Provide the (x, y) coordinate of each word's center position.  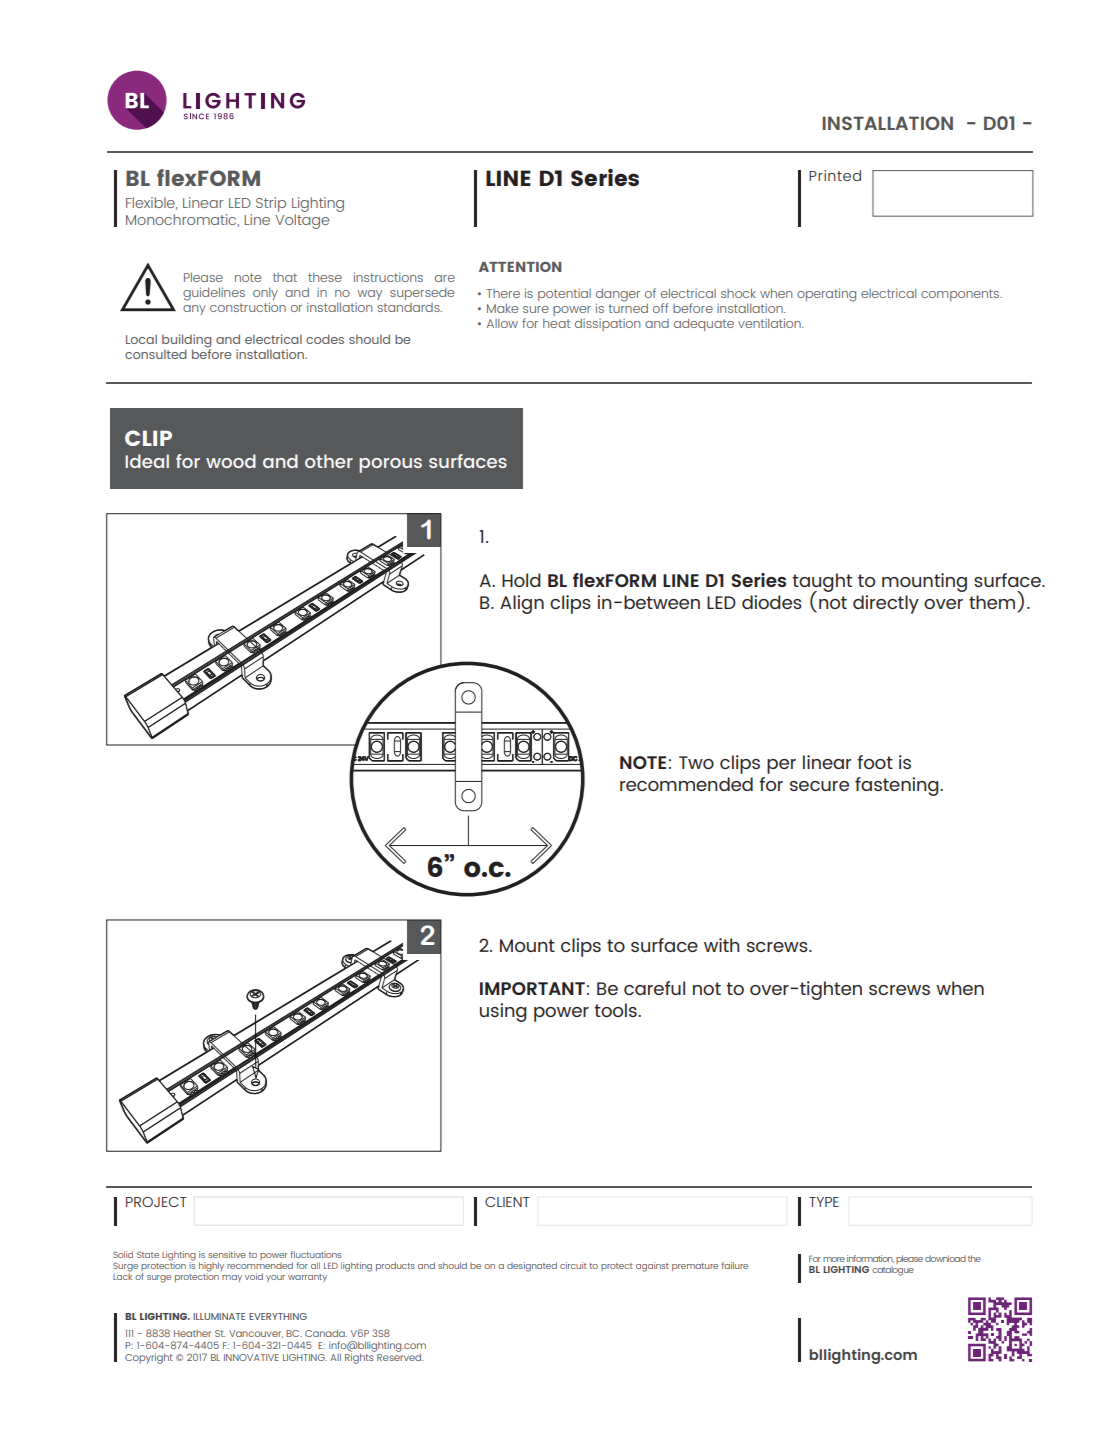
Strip (271, 204)
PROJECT (156, 1202)
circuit (573, 1265)
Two (696, 762)
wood (231, 461)
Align (522, 604)
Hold (521, 580)
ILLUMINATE (219, 1316)
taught (822, 583)
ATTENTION (520, 266)
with (722, 945)
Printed (835, 175)
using (503, 1012)
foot (875, 762)
